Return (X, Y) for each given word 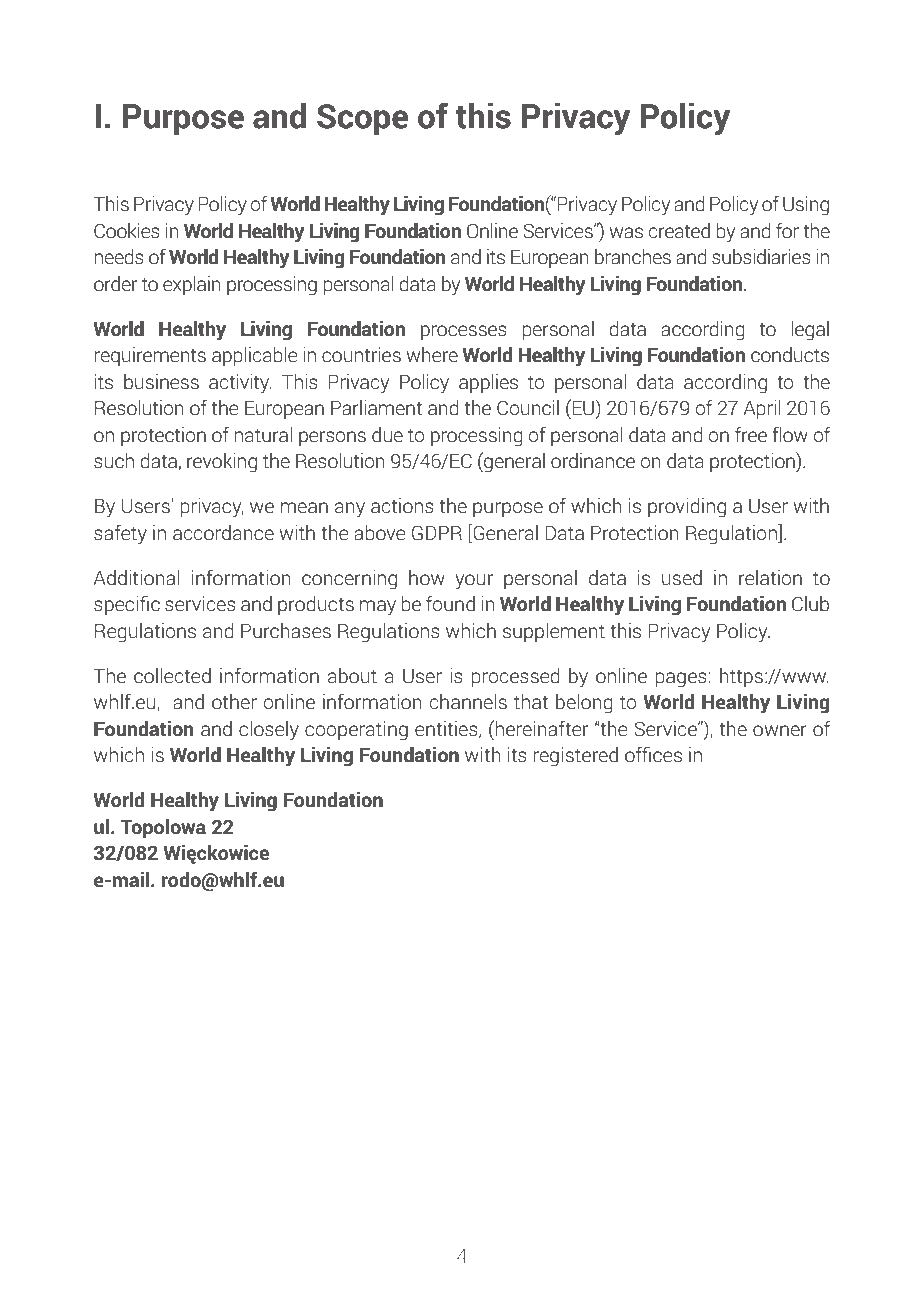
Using (806, 206)
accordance (223, 533)
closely (269, 731)
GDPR (437, 533)
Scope (362, 119)
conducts (790, 355)
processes (464, 332)
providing (687, 508)
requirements (150, 356)
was (626, 233)
